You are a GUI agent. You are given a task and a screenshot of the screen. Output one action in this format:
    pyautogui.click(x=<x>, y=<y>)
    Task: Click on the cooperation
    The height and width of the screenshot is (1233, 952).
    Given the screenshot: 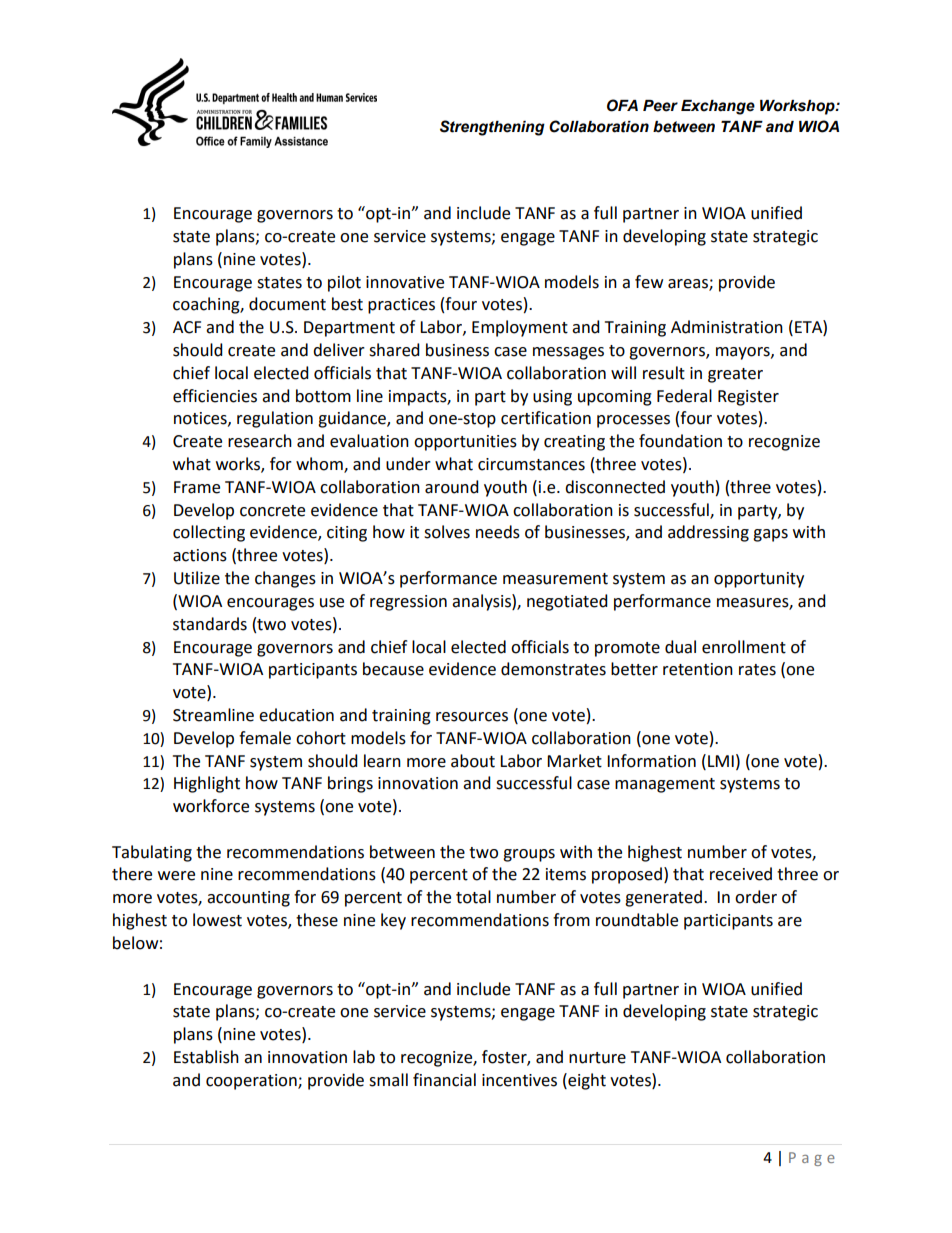 What is the action you would take?
    pyautogui.click(x=252, y=1082)
